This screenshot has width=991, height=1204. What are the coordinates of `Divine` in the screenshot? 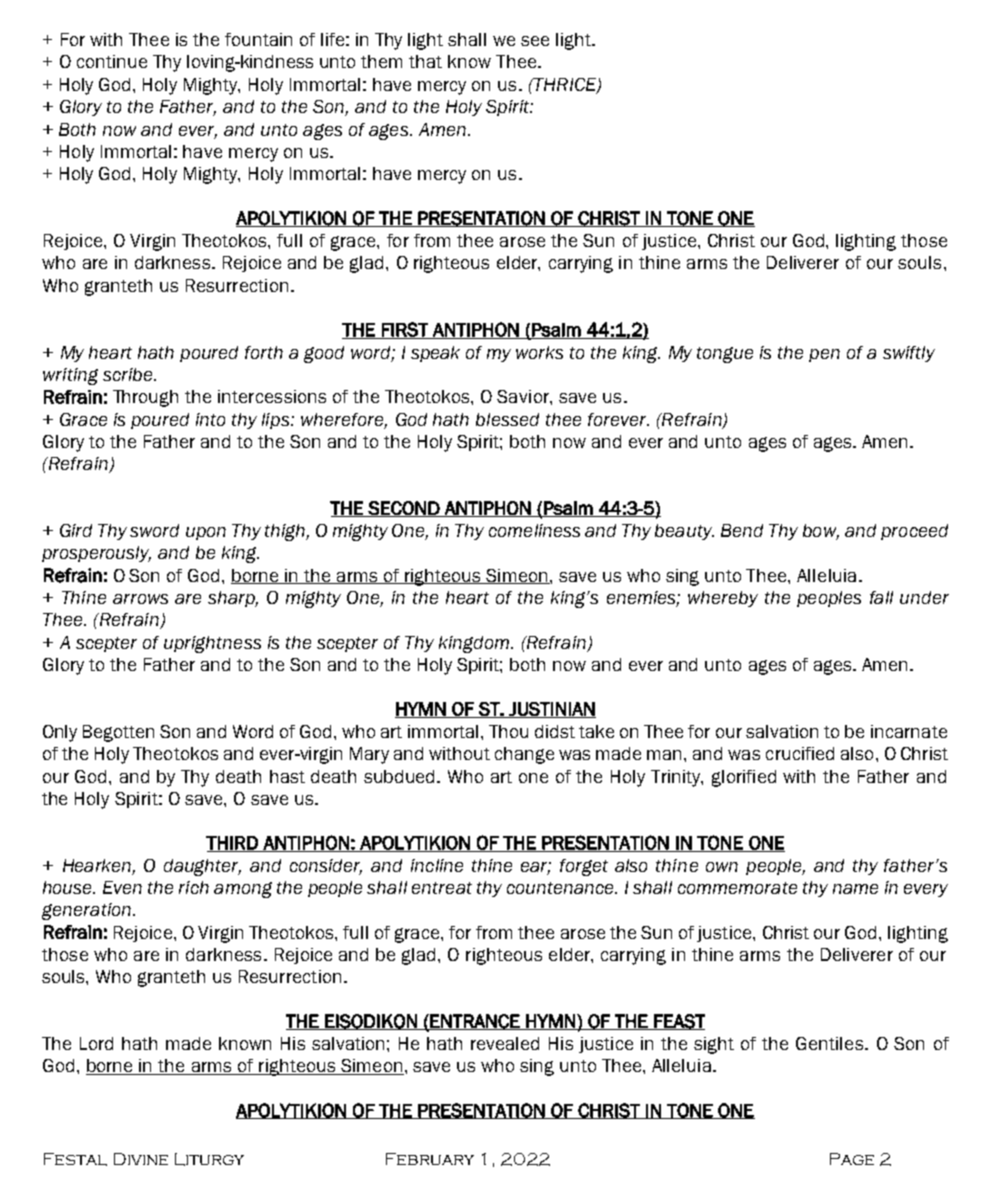 It's located at (141, 1159).
